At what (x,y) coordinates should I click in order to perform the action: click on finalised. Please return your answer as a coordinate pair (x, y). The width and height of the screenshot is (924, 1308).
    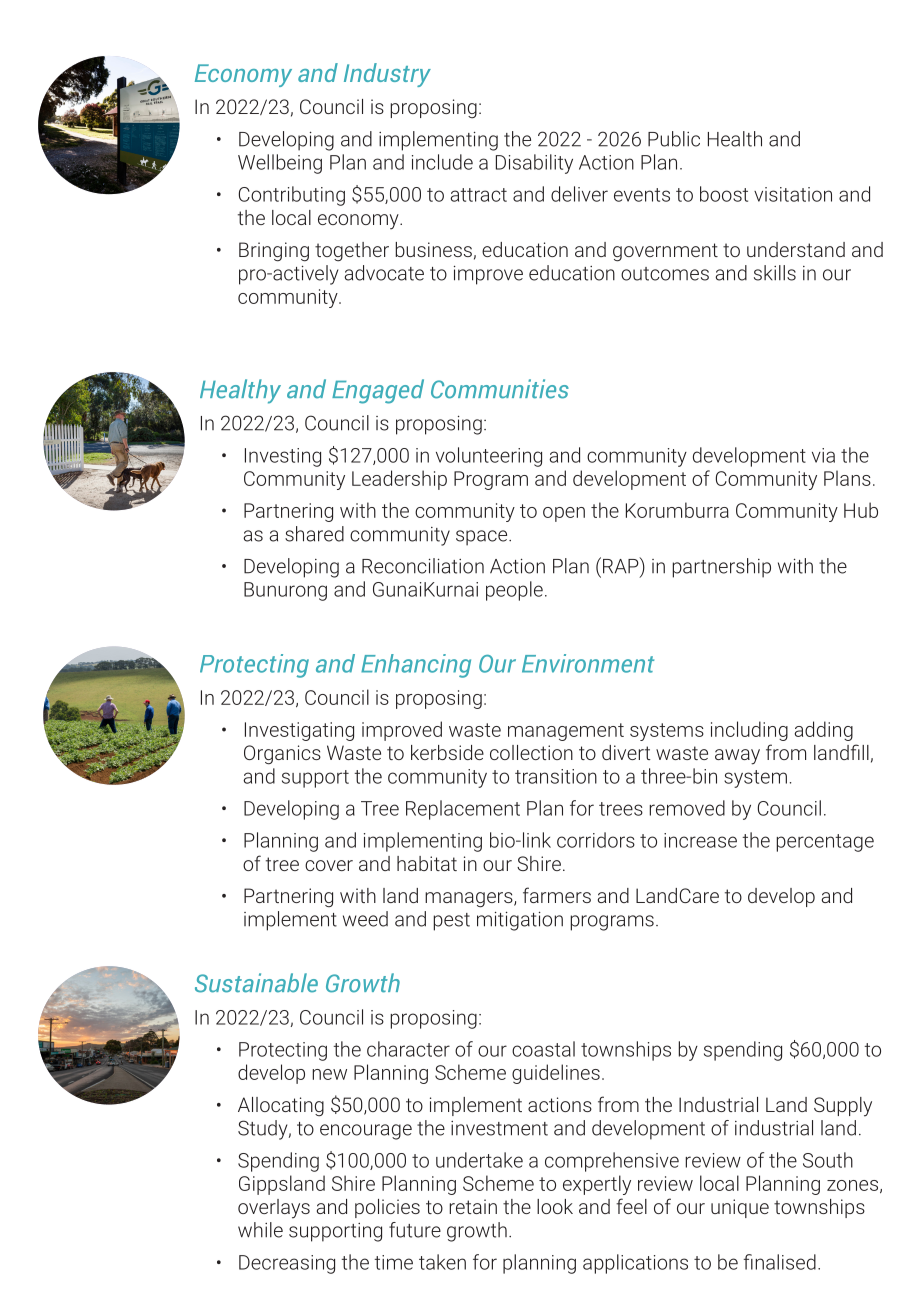
    Looking at the image, I should click on (779, 1262).
